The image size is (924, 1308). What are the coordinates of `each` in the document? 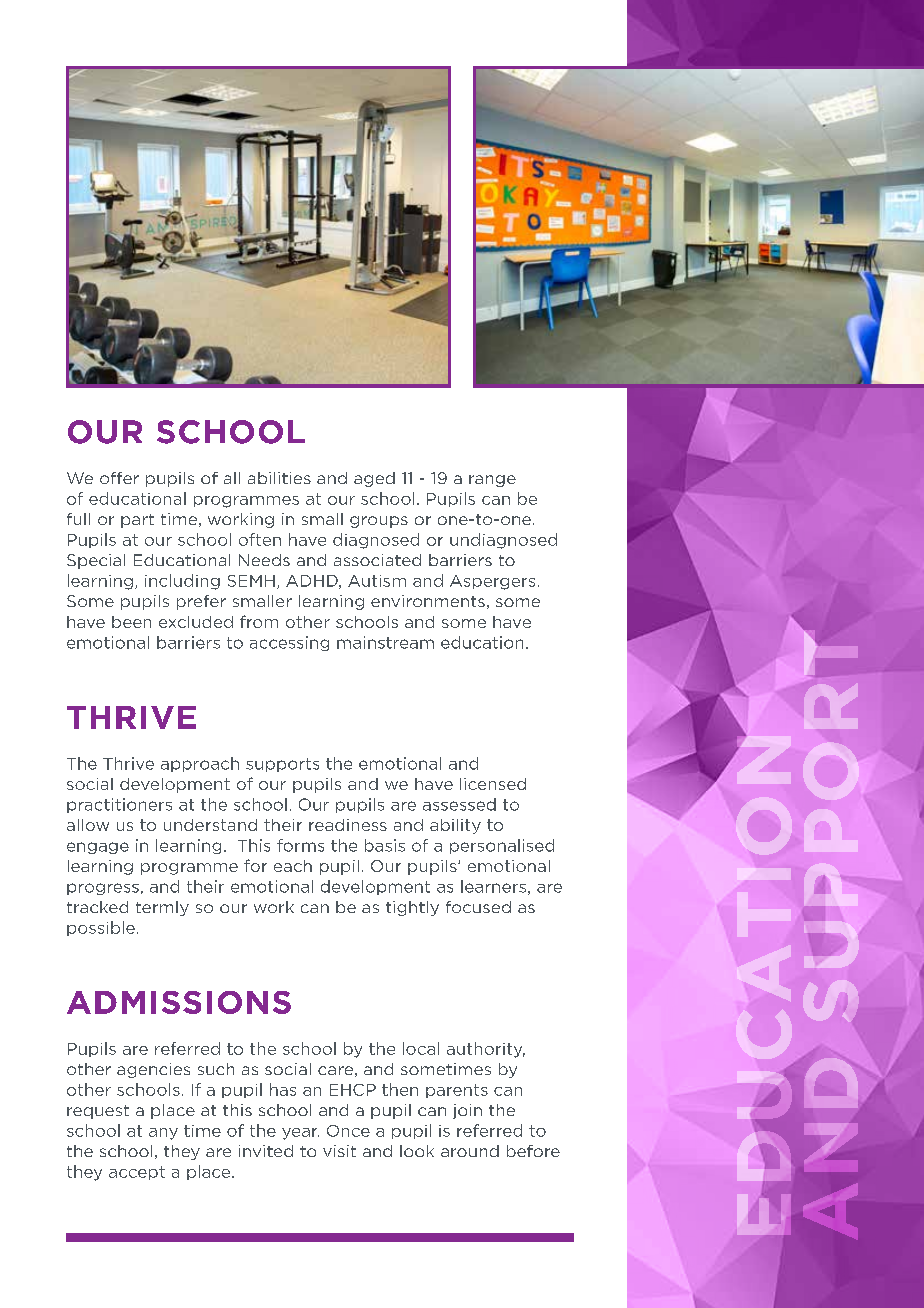 It's located at (293, 866).
